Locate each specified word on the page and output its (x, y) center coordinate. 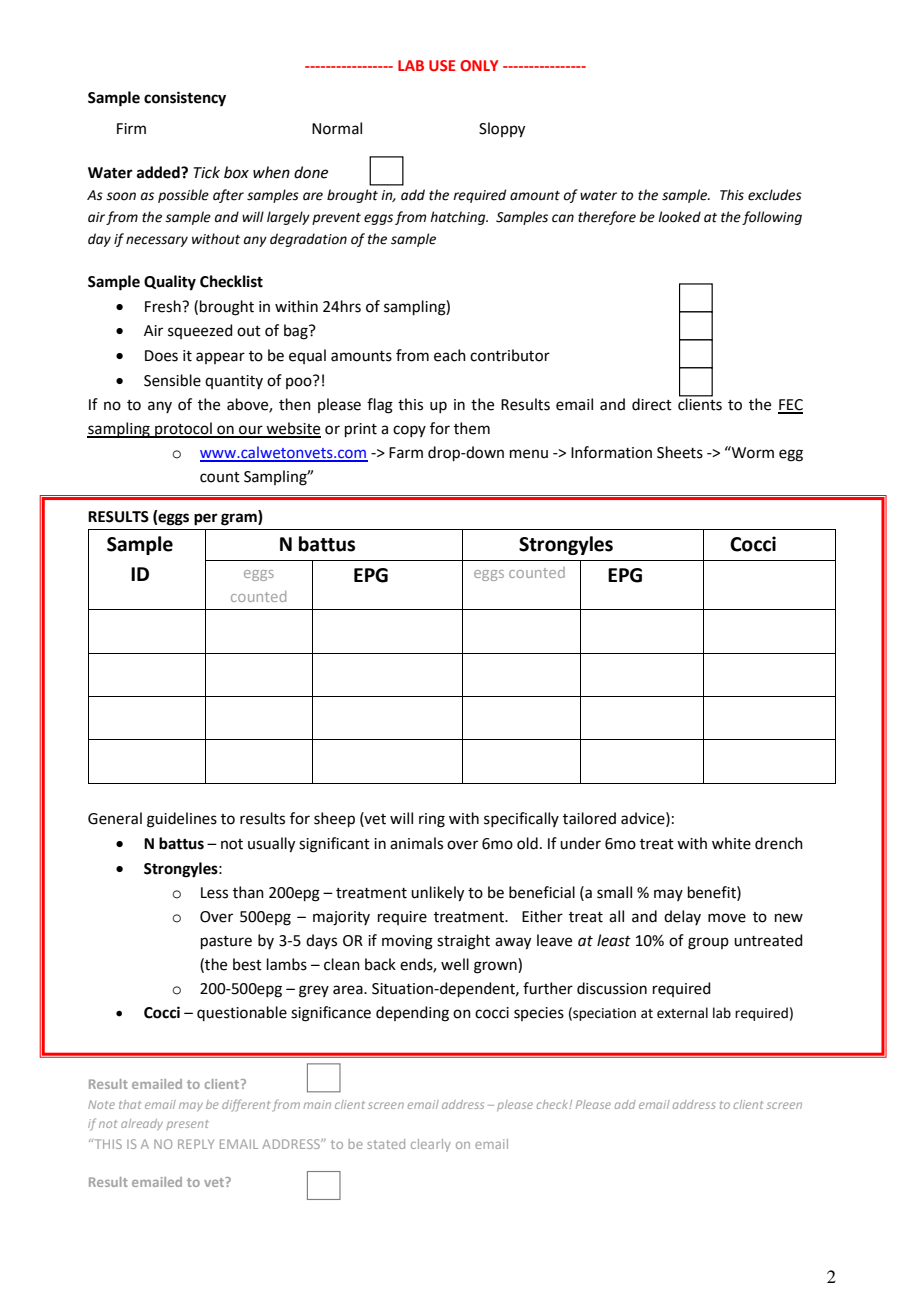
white (731, 843)
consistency (185, 99)
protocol (183, 430)
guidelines (182, 820)
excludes (775, 195)
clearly (431, 1145)
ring (432, 820)
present (187, 1125)
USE (442, 65)
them (472, 428)
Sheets (680, 452)
